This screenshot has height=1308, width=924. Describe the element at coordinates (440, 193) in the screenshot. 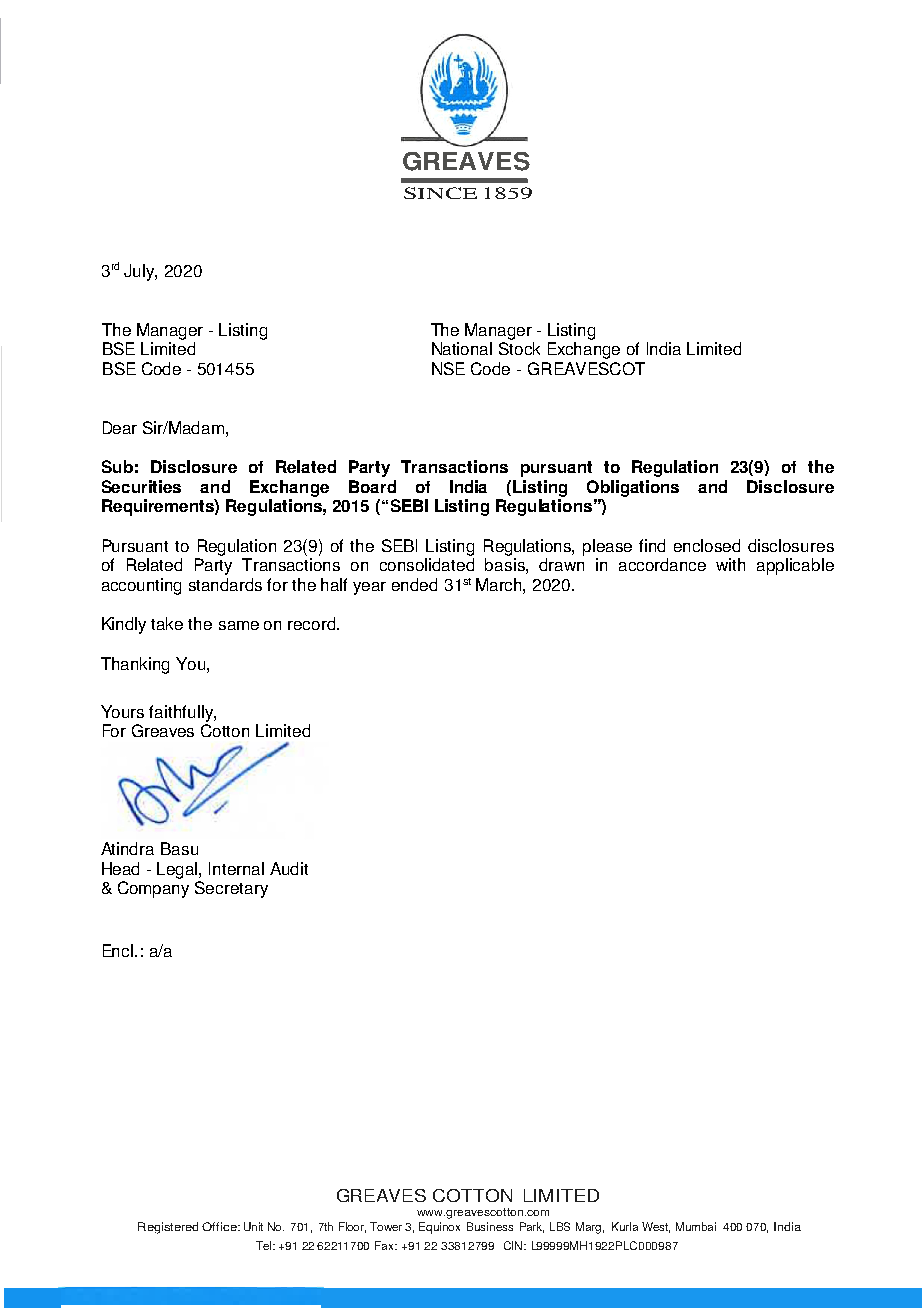

I see `SINCE` at that location.
